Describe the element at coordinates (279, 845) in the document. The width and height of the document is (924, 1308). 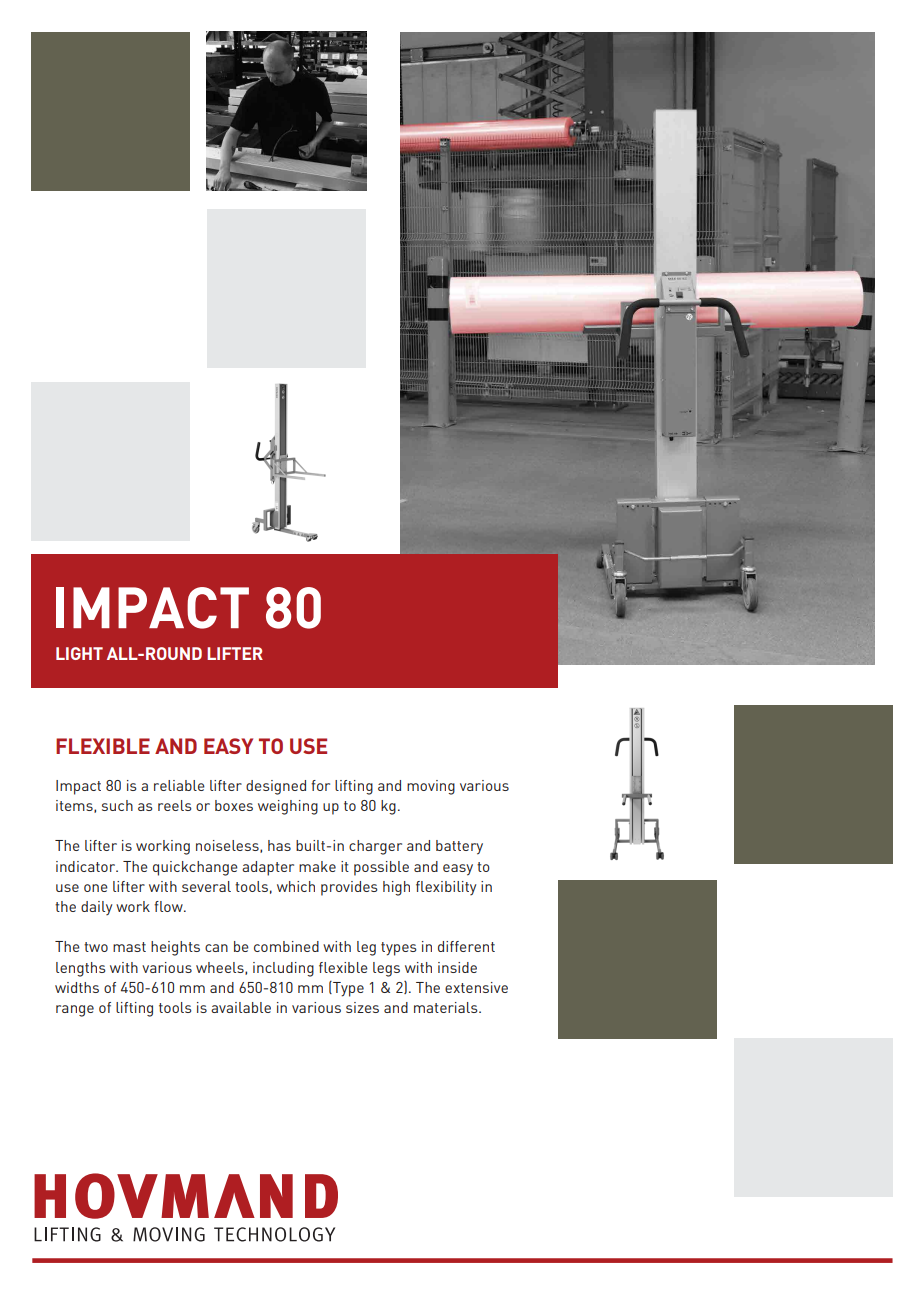
I see `has` at that location.
